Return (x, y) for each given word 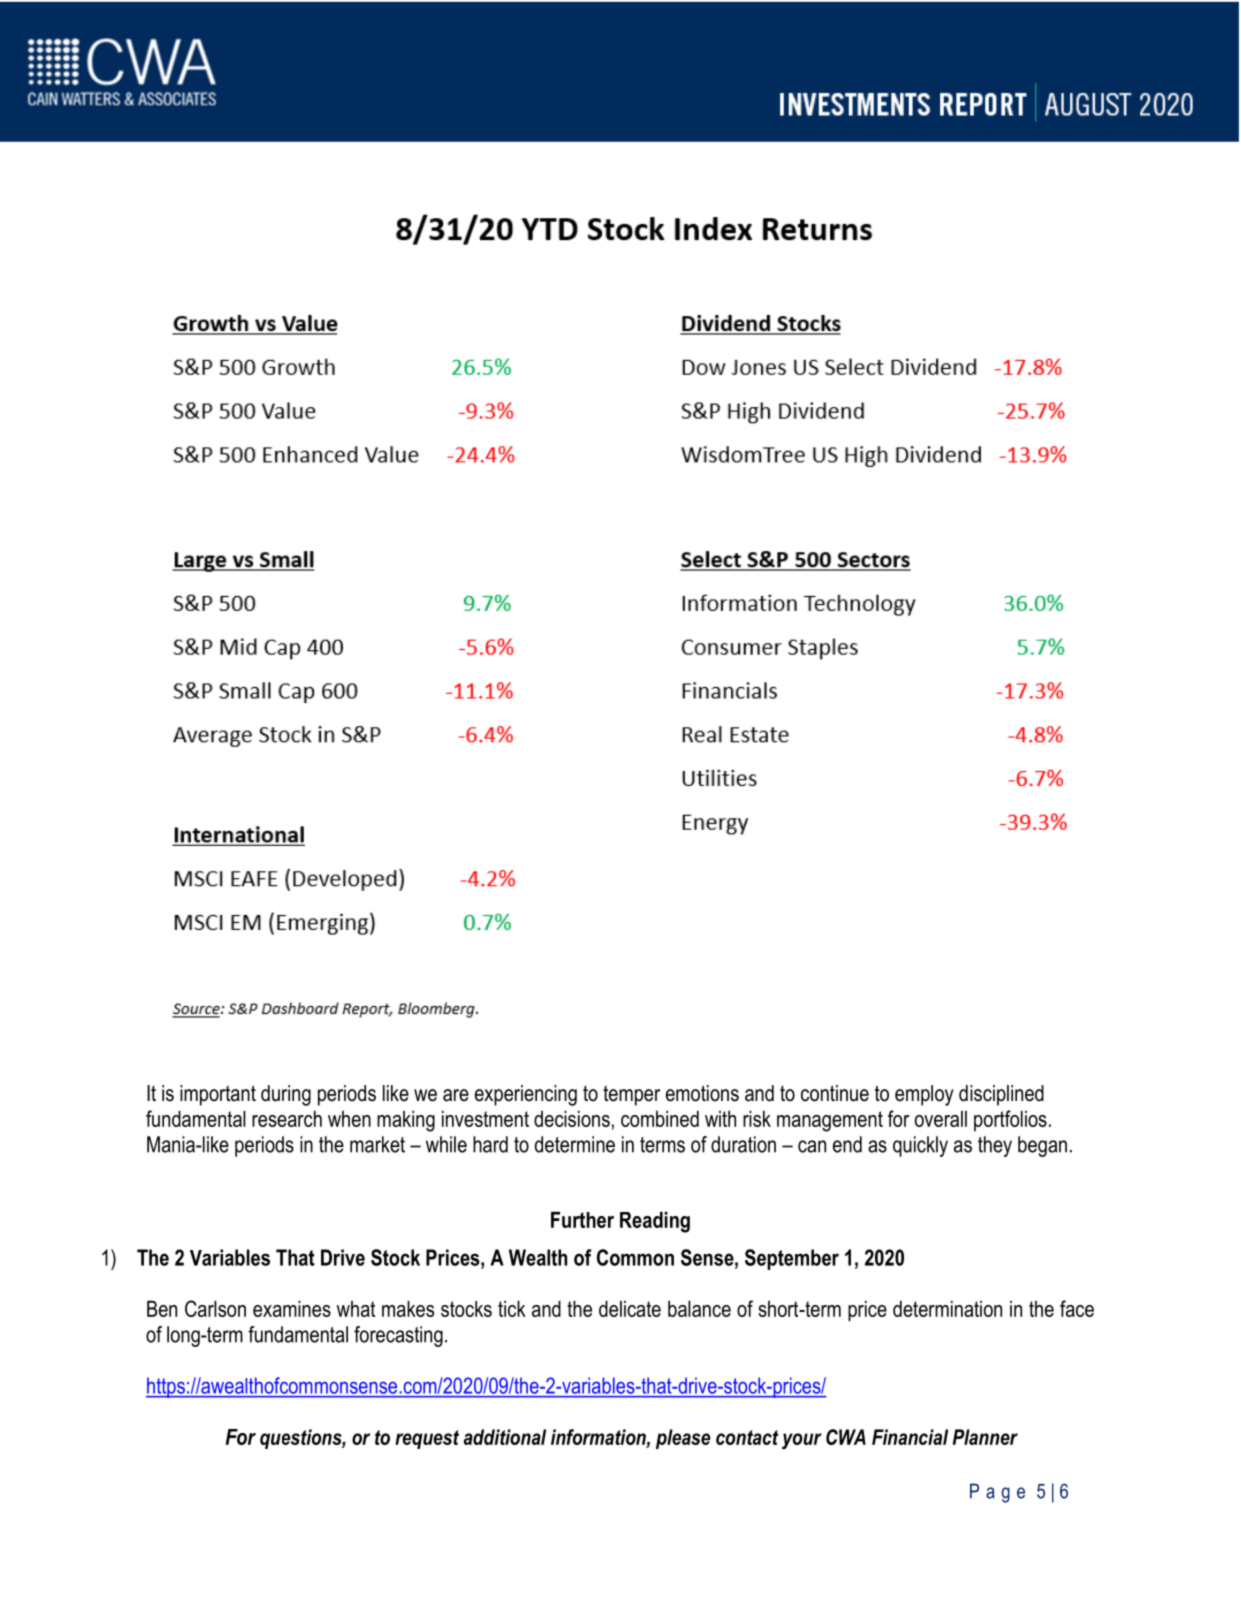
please (683, 1439)
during (286, 1095)
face (1077, 1308)
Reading (655, 1222)
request (427, 1439)
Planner (985, 1437)
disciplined (1001, 1095)
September (792, 1259)
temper (631, 1096)
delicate (630, 1309)
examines (292, 1309)
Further (582, 1220)
